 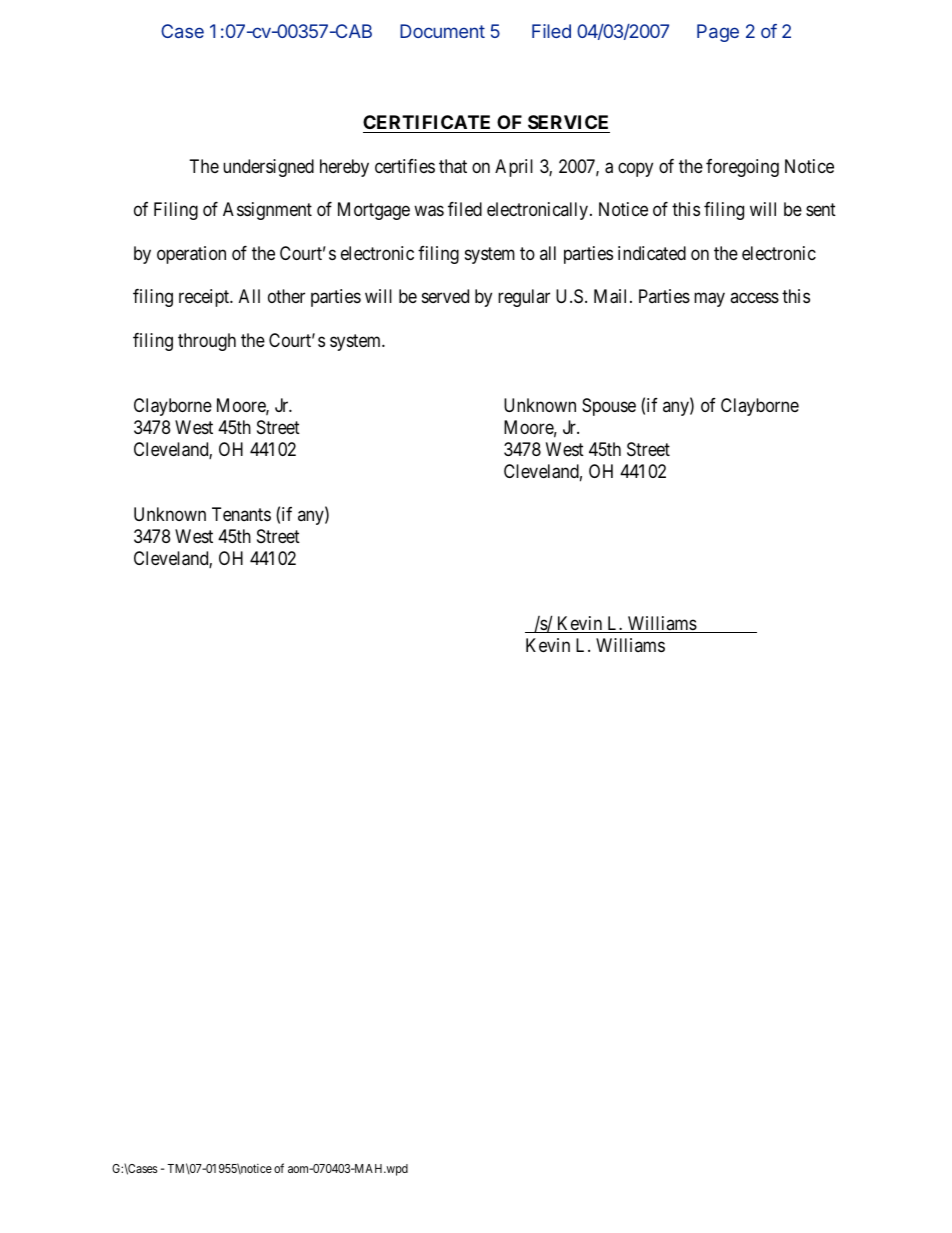 I want to click on other, so click(x=286, y=296).
